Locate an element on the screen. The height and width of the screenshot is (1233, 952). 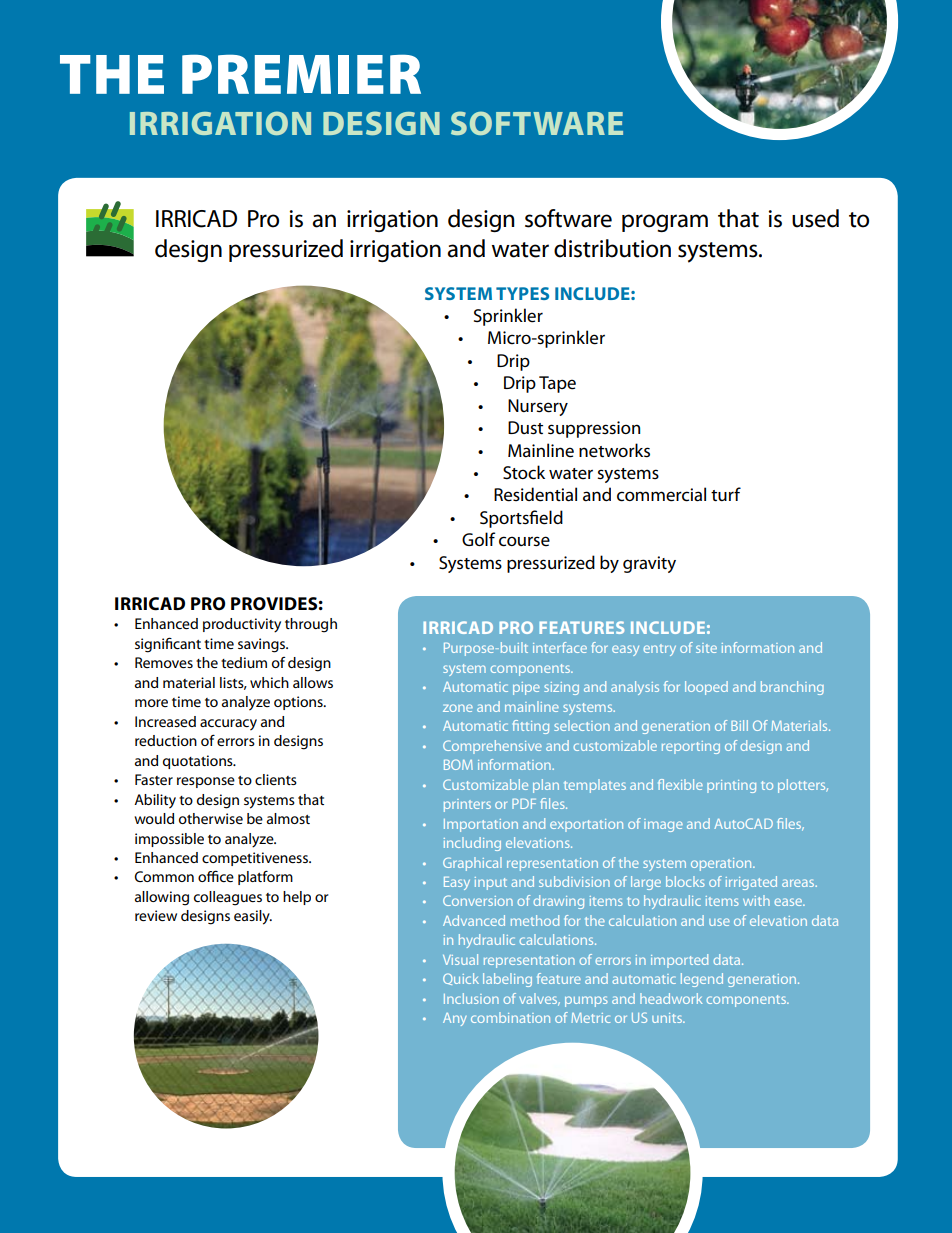
legend is located at coordinates (702, 980).
